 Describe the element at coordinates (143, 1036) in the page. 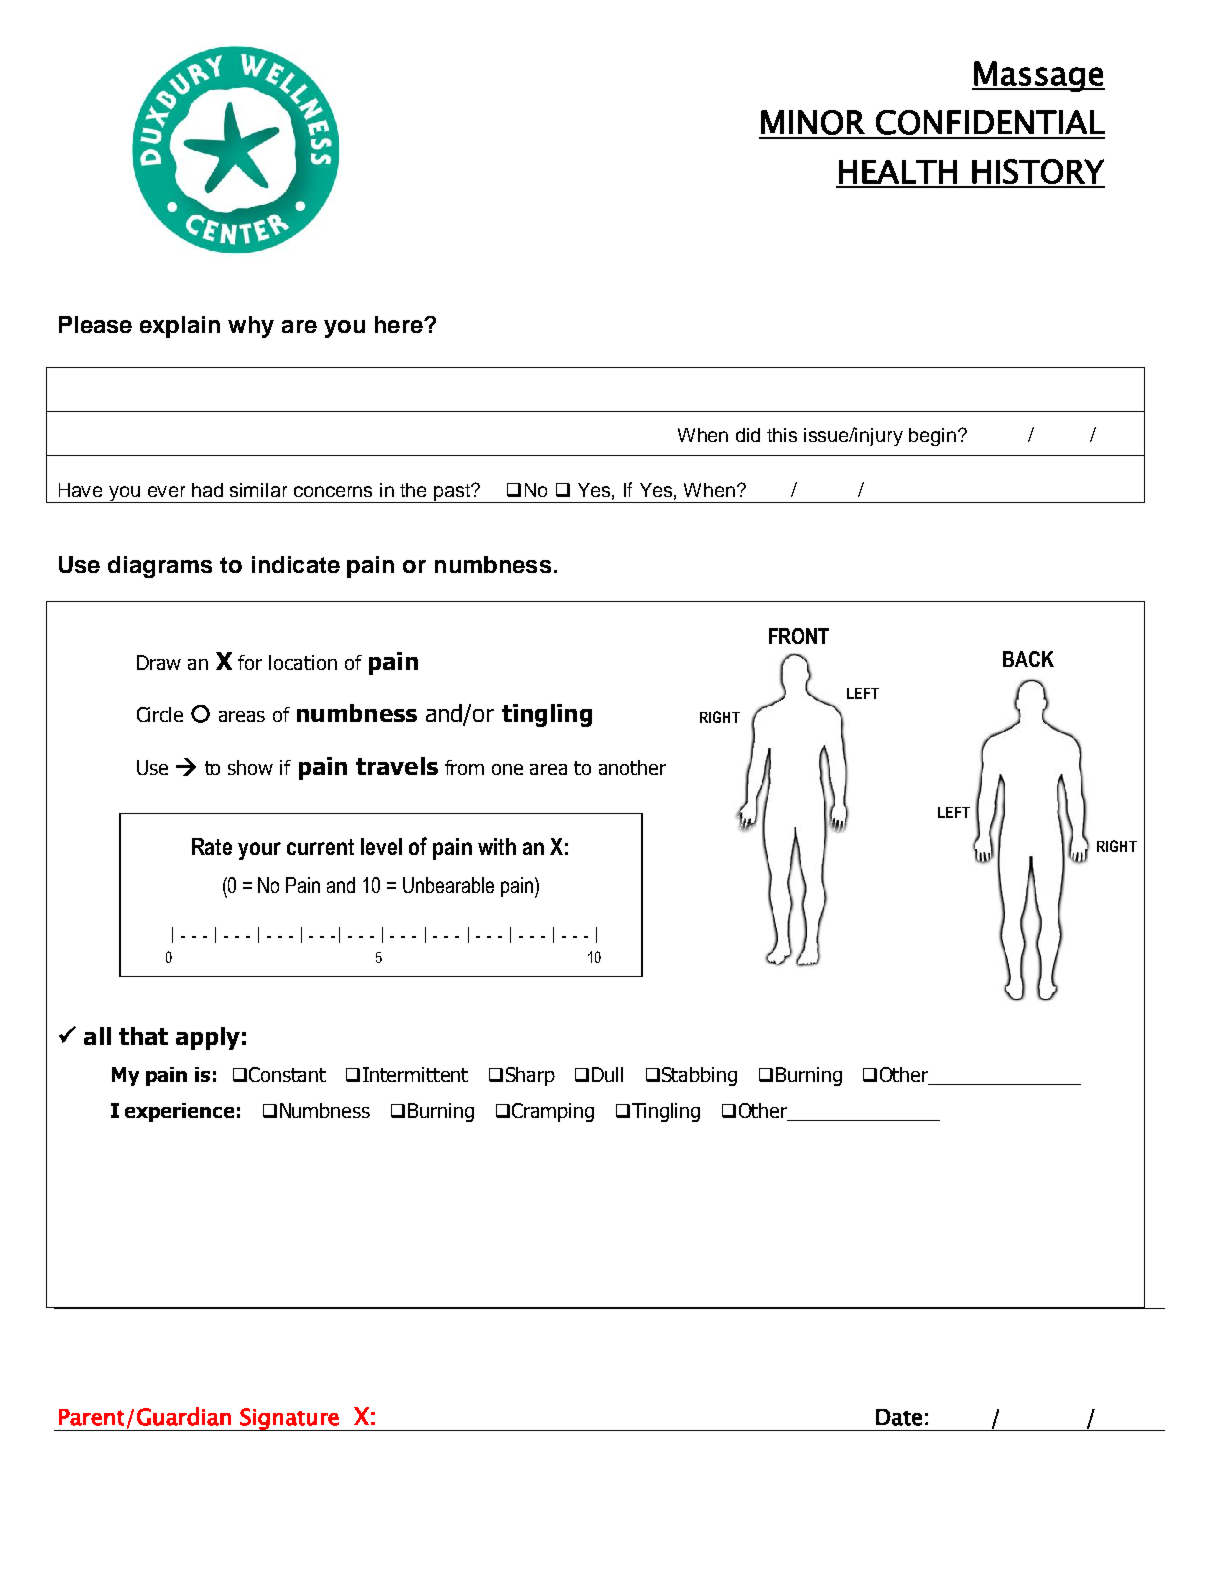

I see `that` at that location.
